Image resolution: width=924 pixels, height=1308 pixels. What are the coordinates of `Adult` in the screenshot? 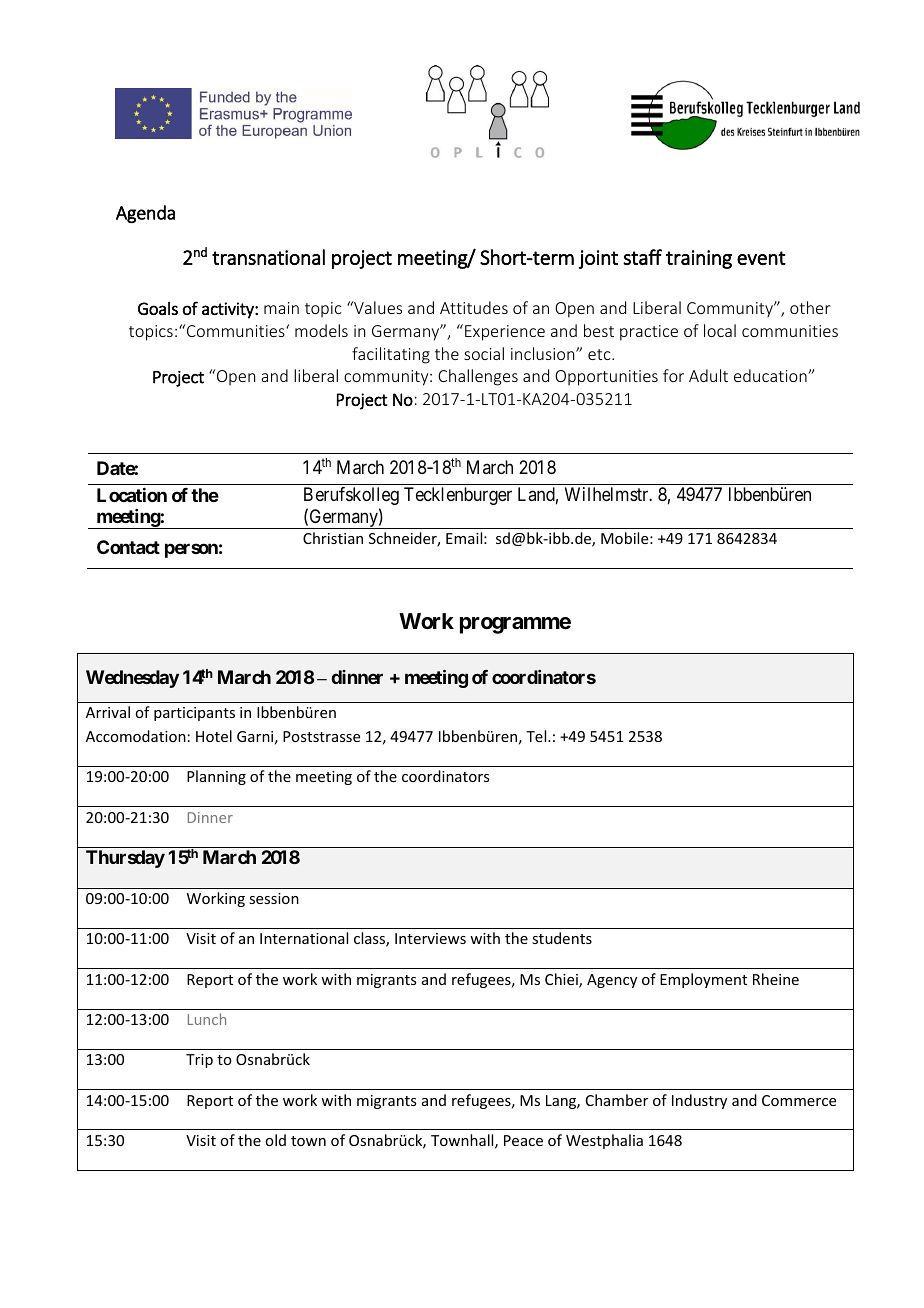 It's located at (708, 375).
